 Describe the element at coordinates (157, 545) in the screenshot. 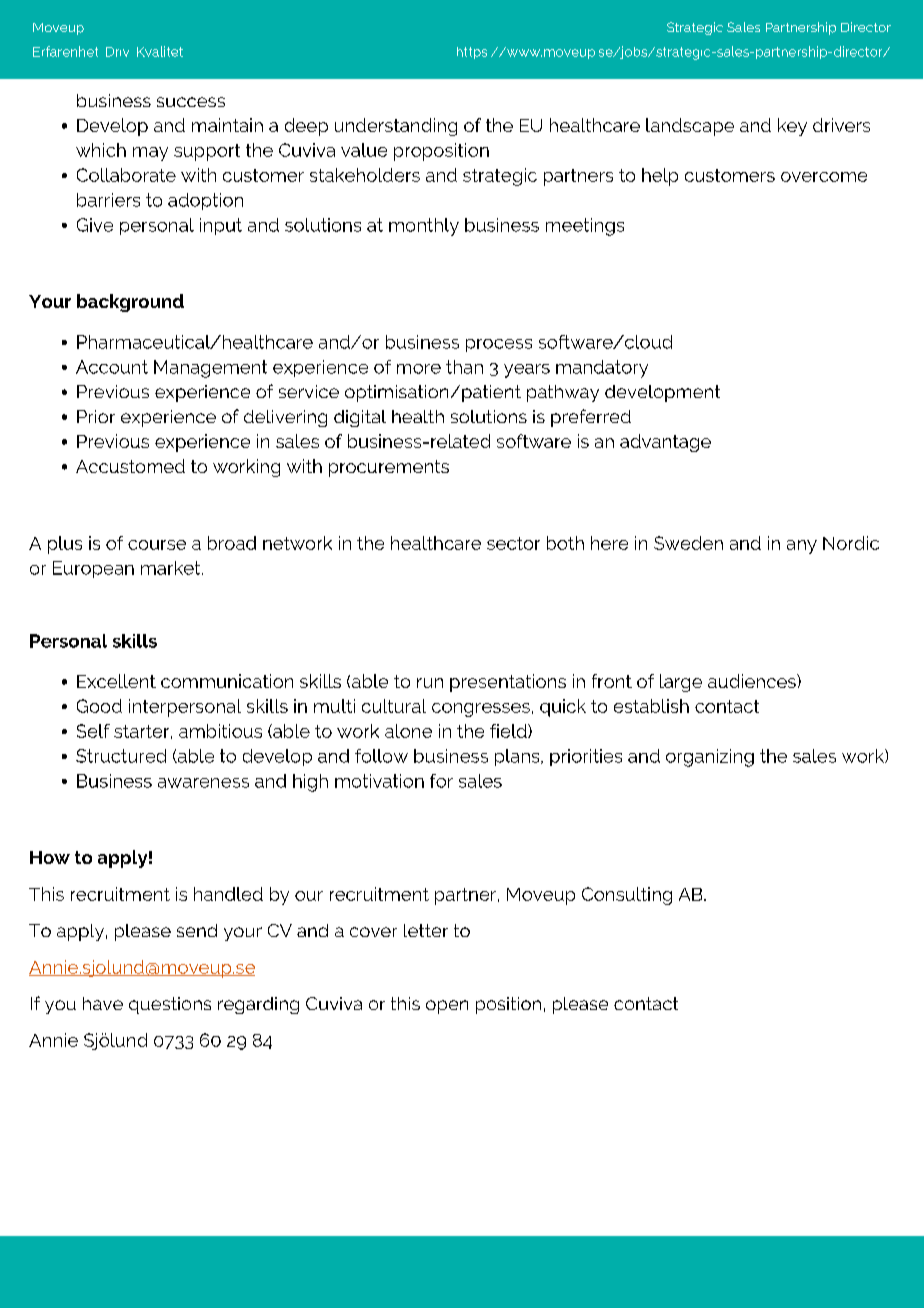

I see `course` at that location.
